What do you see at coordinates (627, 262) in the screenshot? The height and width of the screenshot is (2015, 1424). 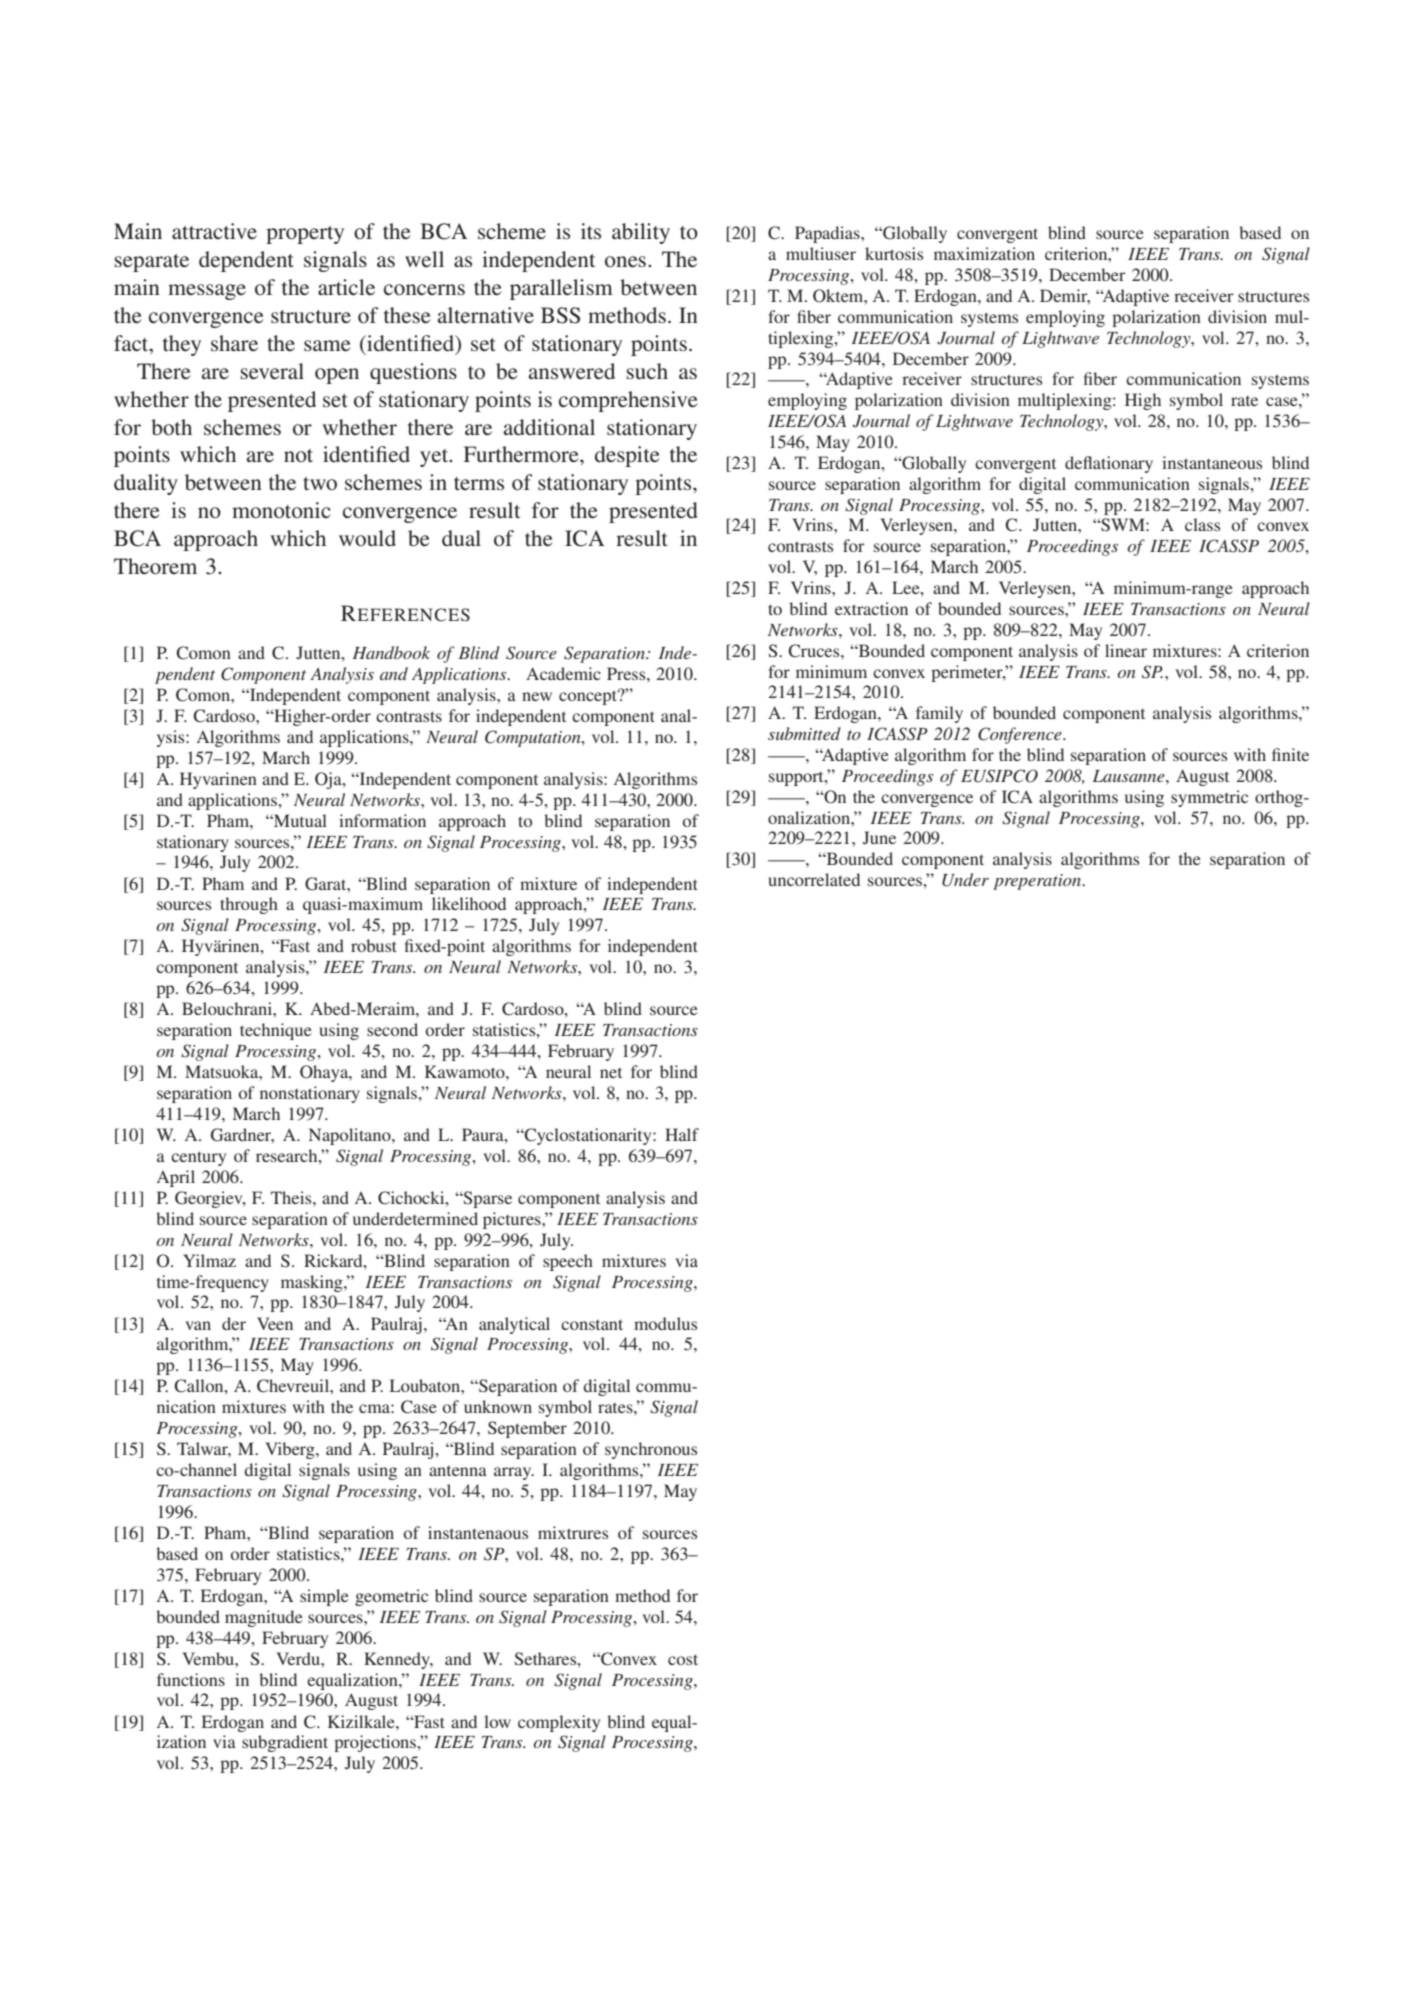 I see `ones` at bounding box center [627, 262].
